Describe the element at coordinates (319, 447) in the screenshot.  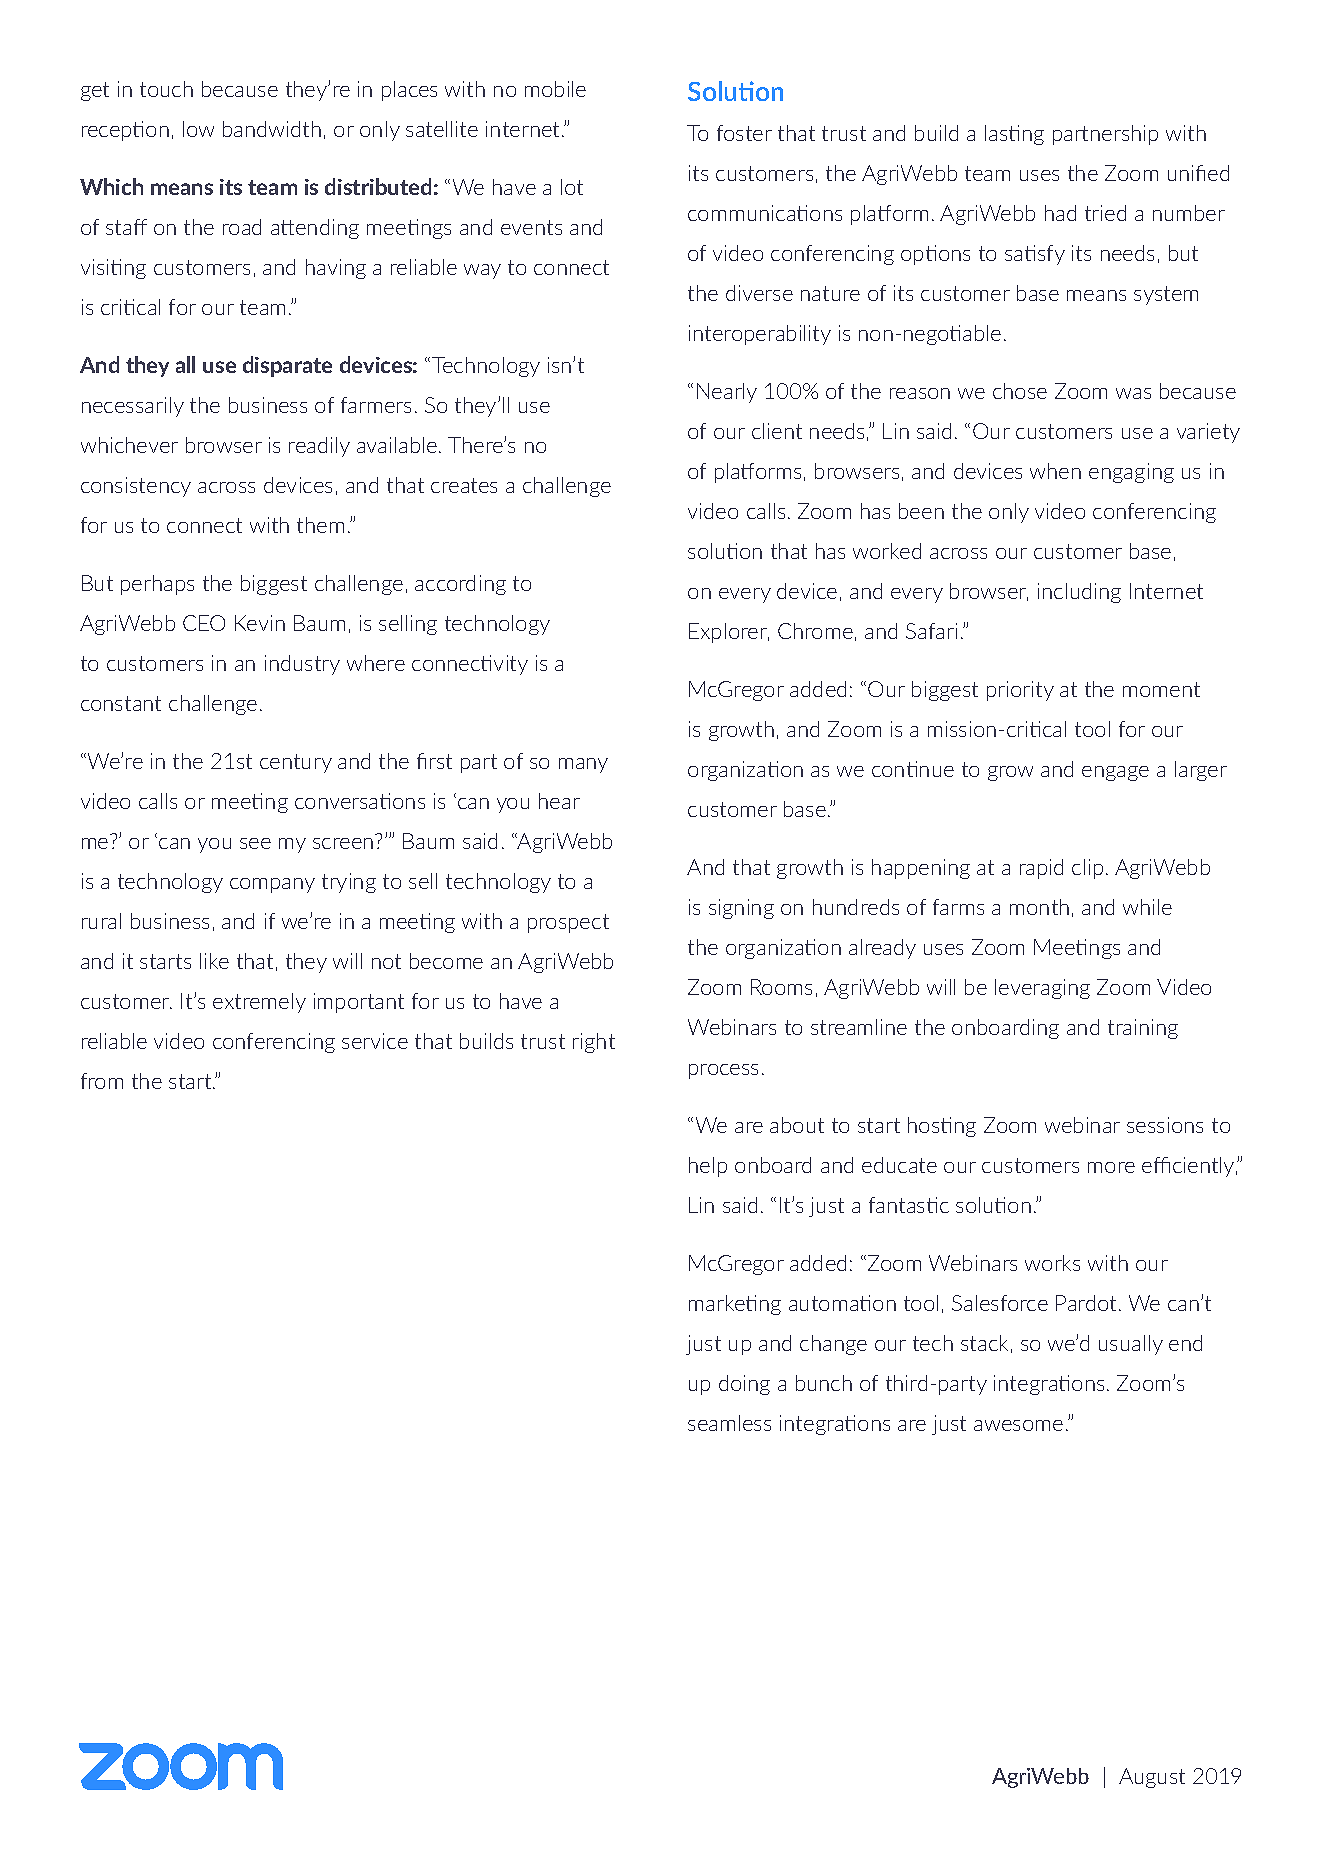
I see `readily` at that location.
